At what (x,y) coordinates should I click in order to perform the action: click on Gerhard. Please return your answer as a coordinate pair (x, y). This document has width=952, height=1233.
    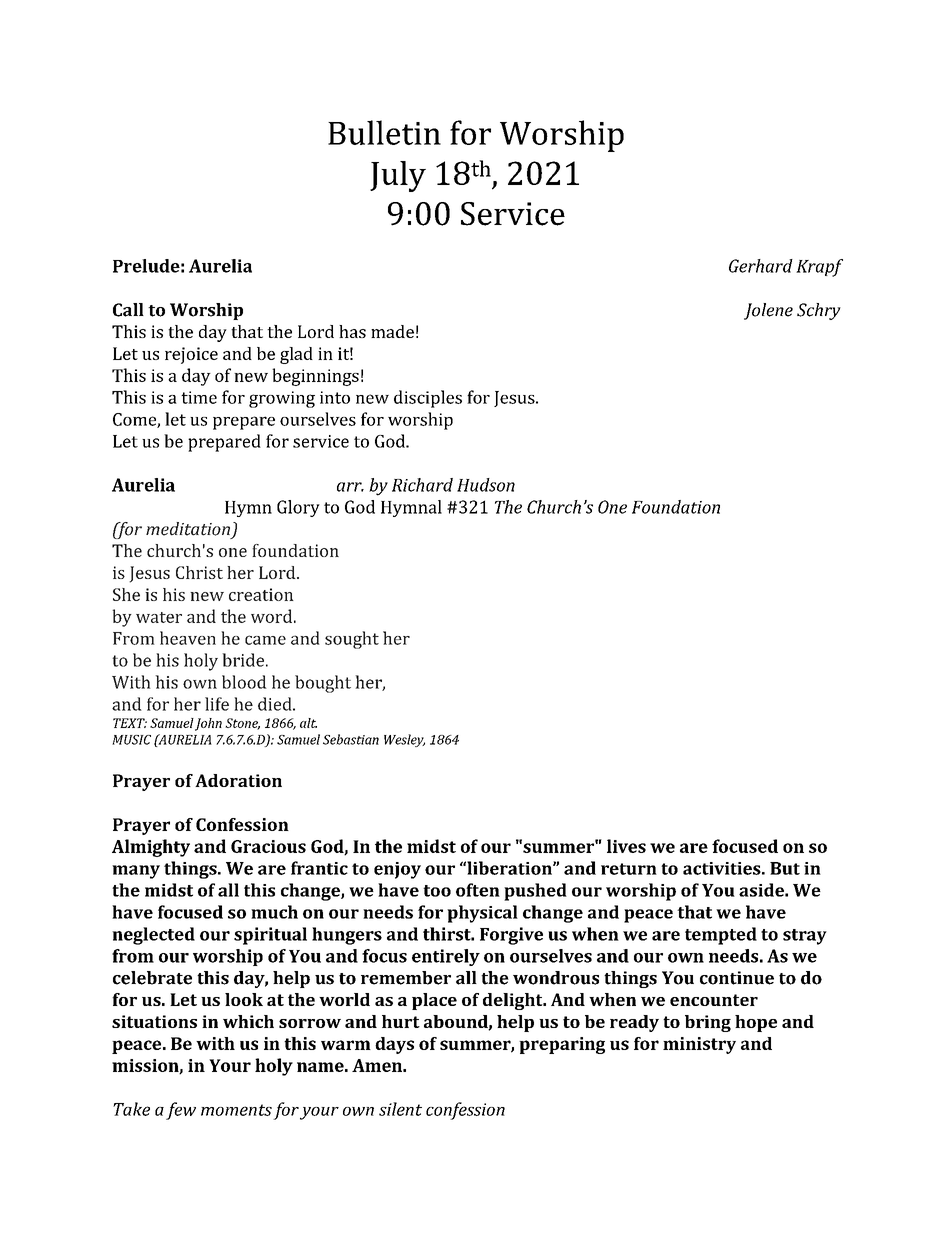
    Looking at the image, I should click on (761, 266).
